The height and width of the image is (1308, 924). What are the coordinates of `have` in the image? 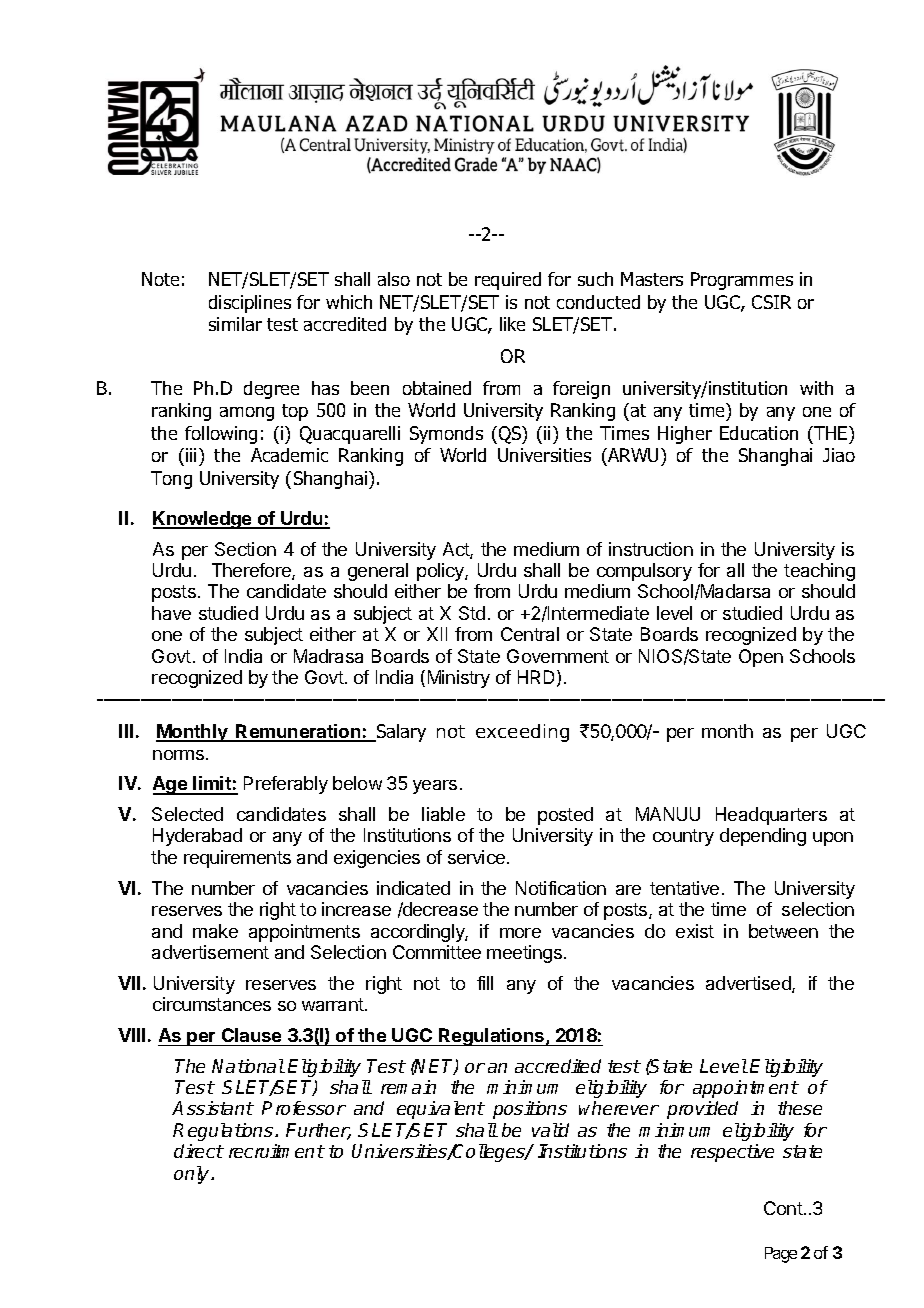 It's located at (171, 613).
